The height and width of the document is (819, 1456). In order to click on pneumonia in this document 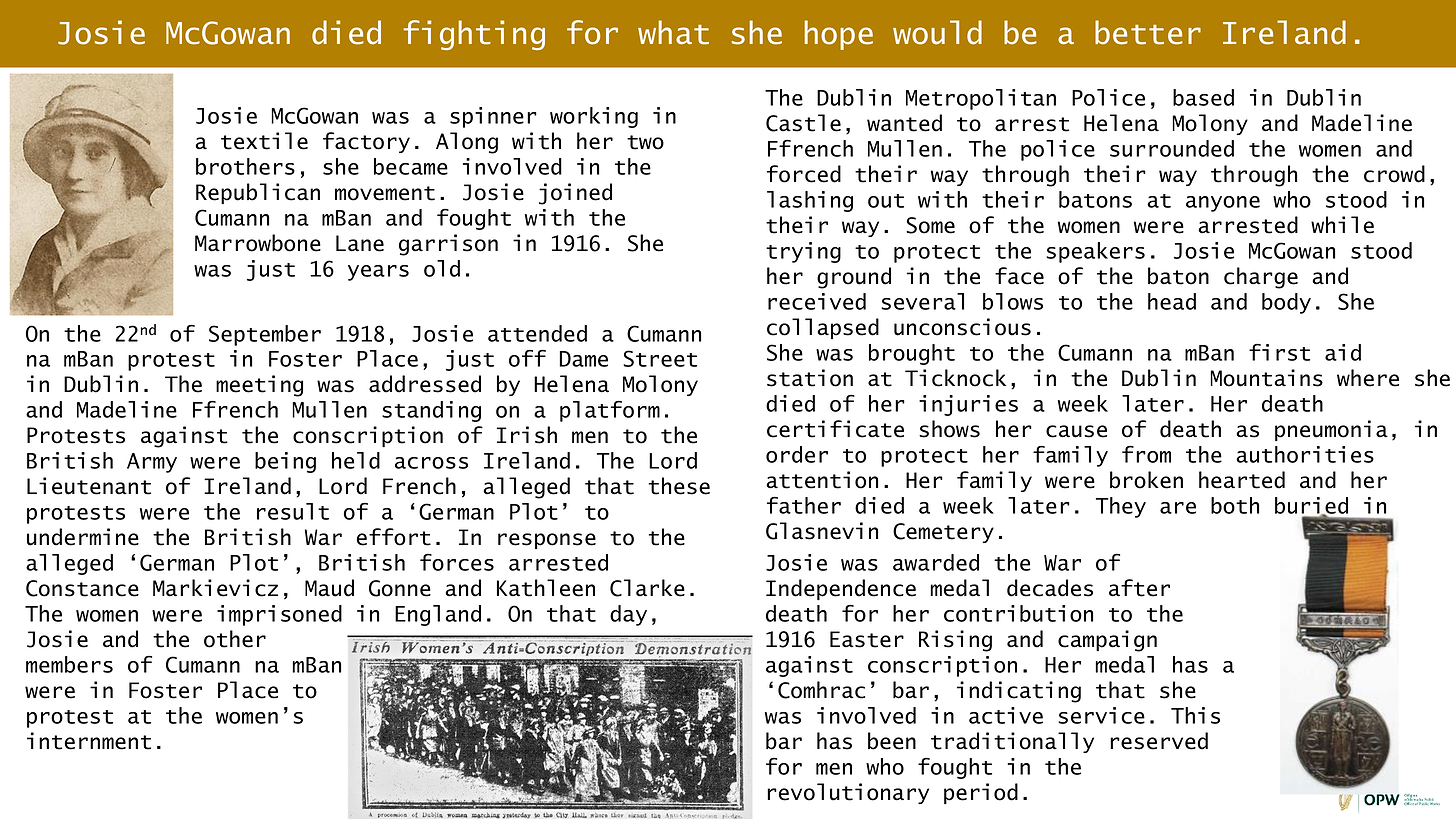, I will do `click(1331, 430)`.
